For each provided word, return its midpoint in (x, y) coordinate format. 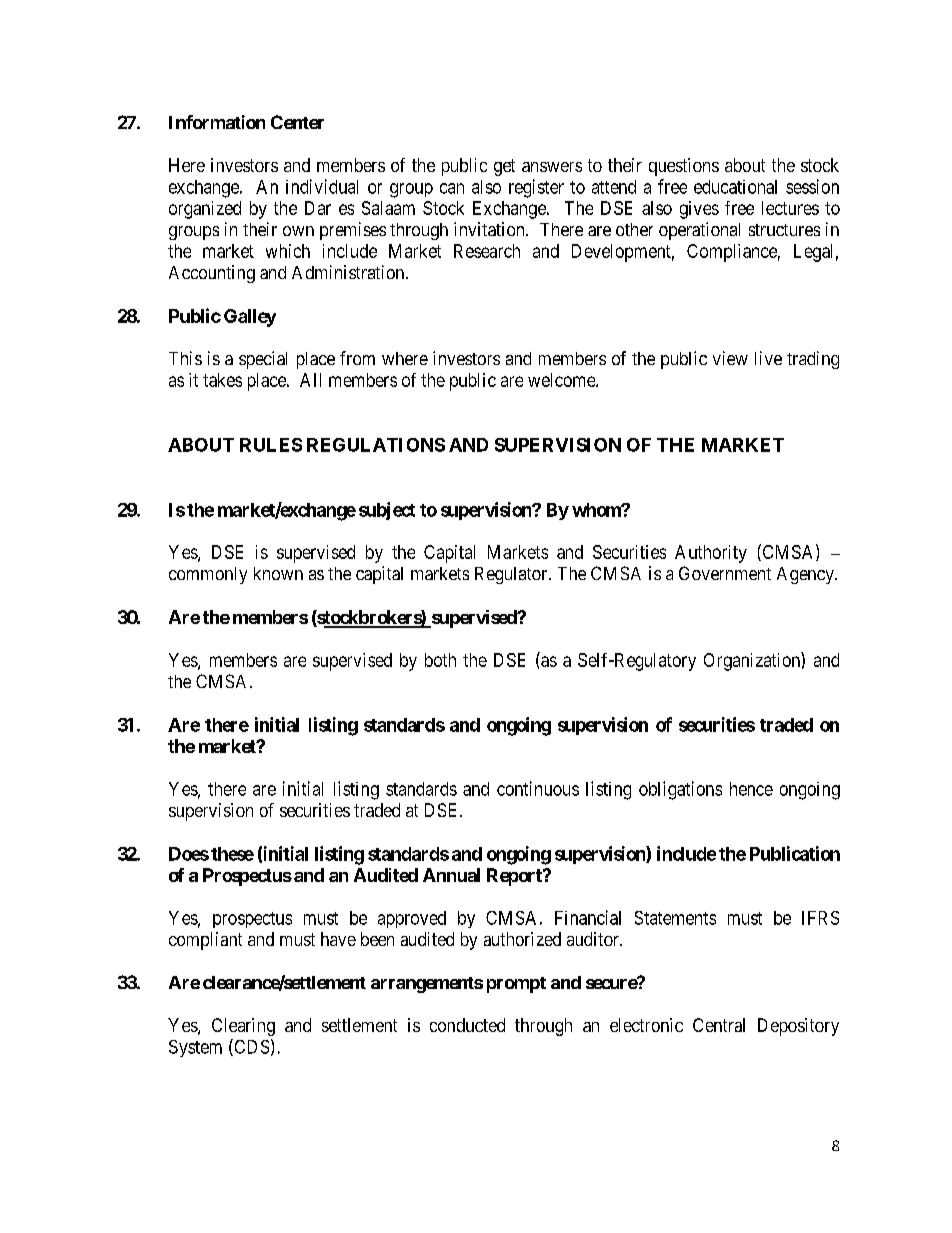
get (504, 167)
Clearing (243, 1027)
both (440, 660)
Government (725, 573)
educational (735, 187)
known (278, 573)
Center (297, 122)
